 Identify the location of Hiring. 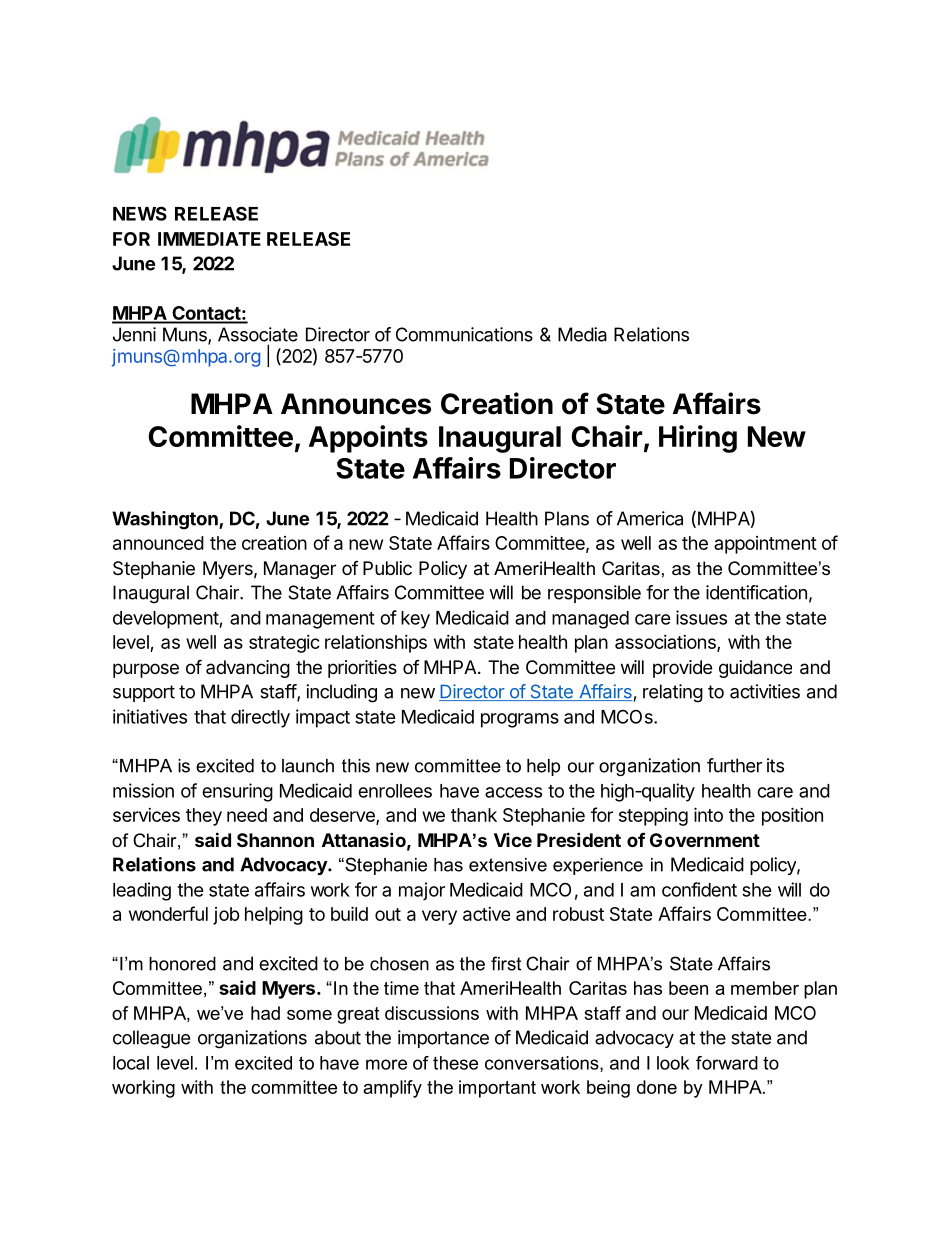
(698, 439).
